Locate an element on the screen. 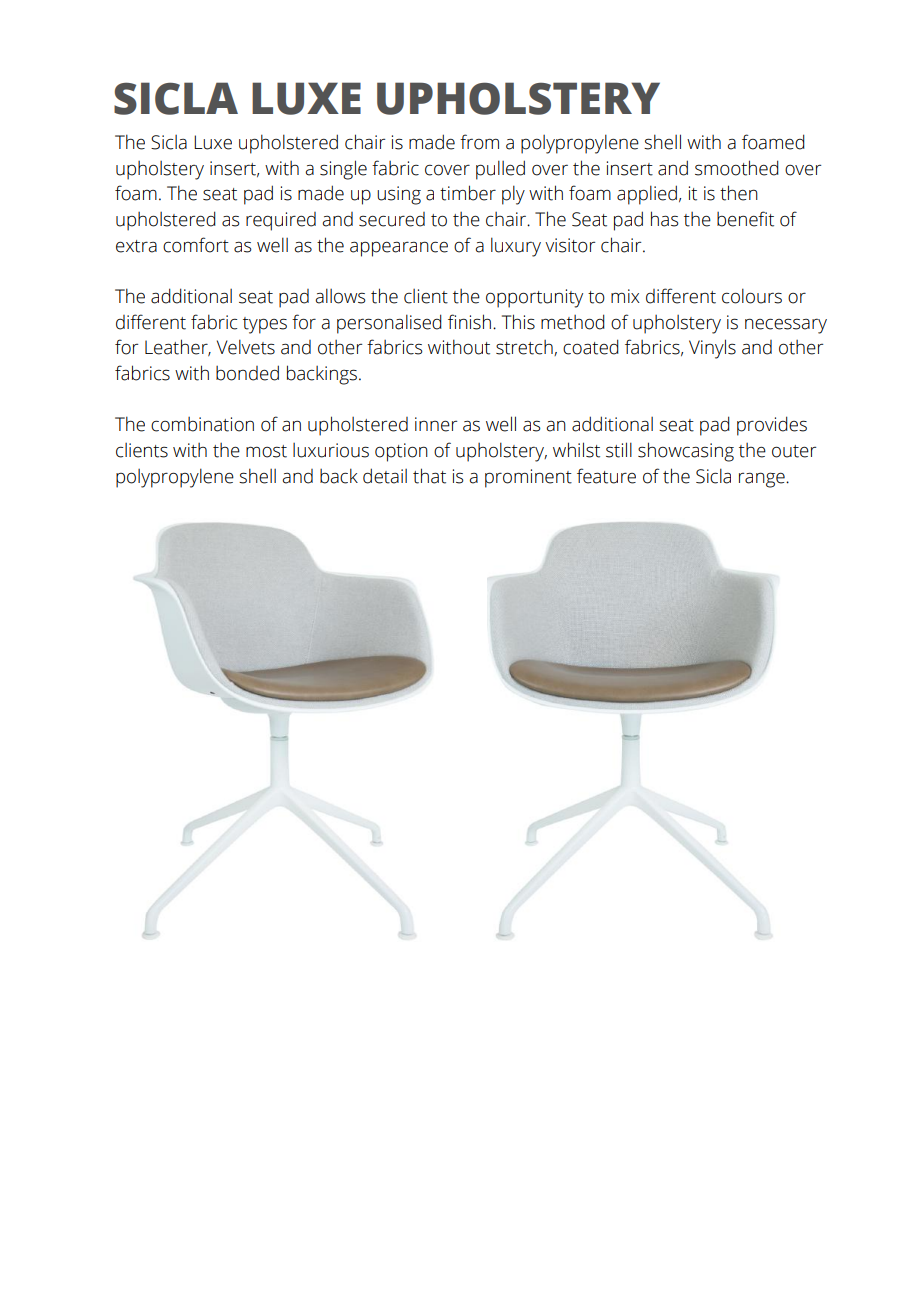 Image resolution: width=924 pixels, height=1308 pixels. comfort is located at coordinates (196, 245).
